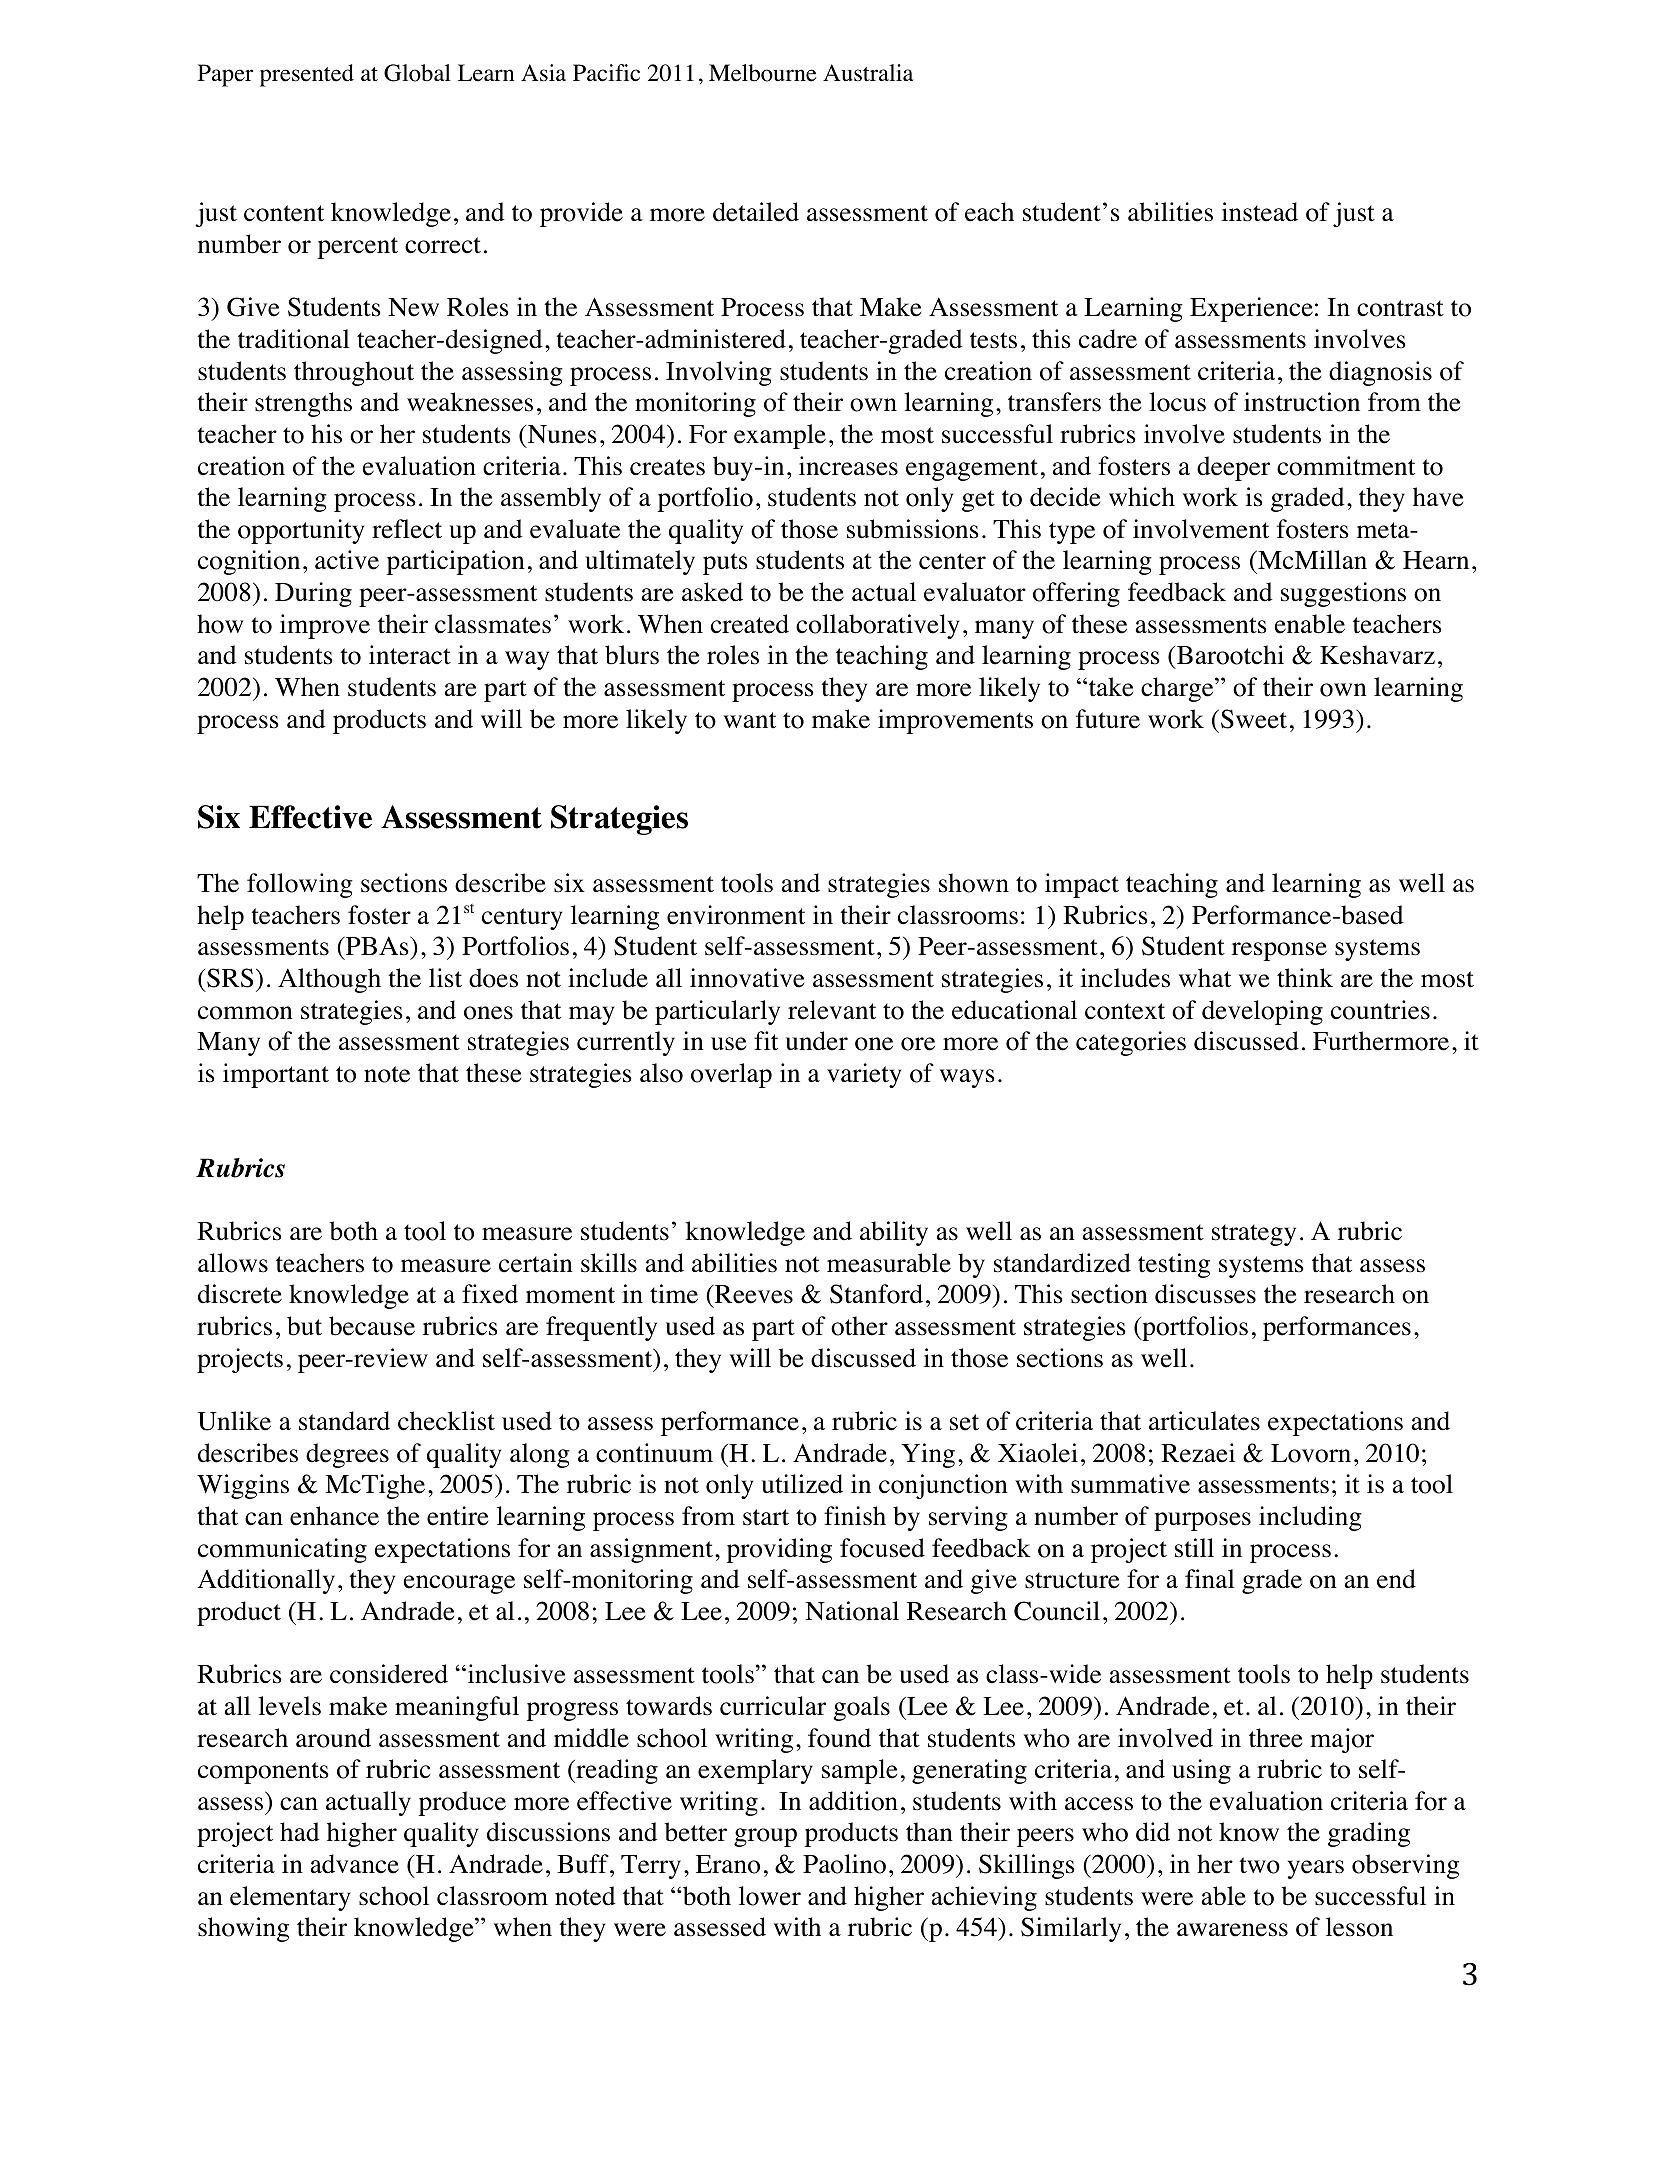 The height and width of the screenshot is (2170, 1677). Describe the element at coordinates (750, 720) in the screenshot. I see `want` at that location.
